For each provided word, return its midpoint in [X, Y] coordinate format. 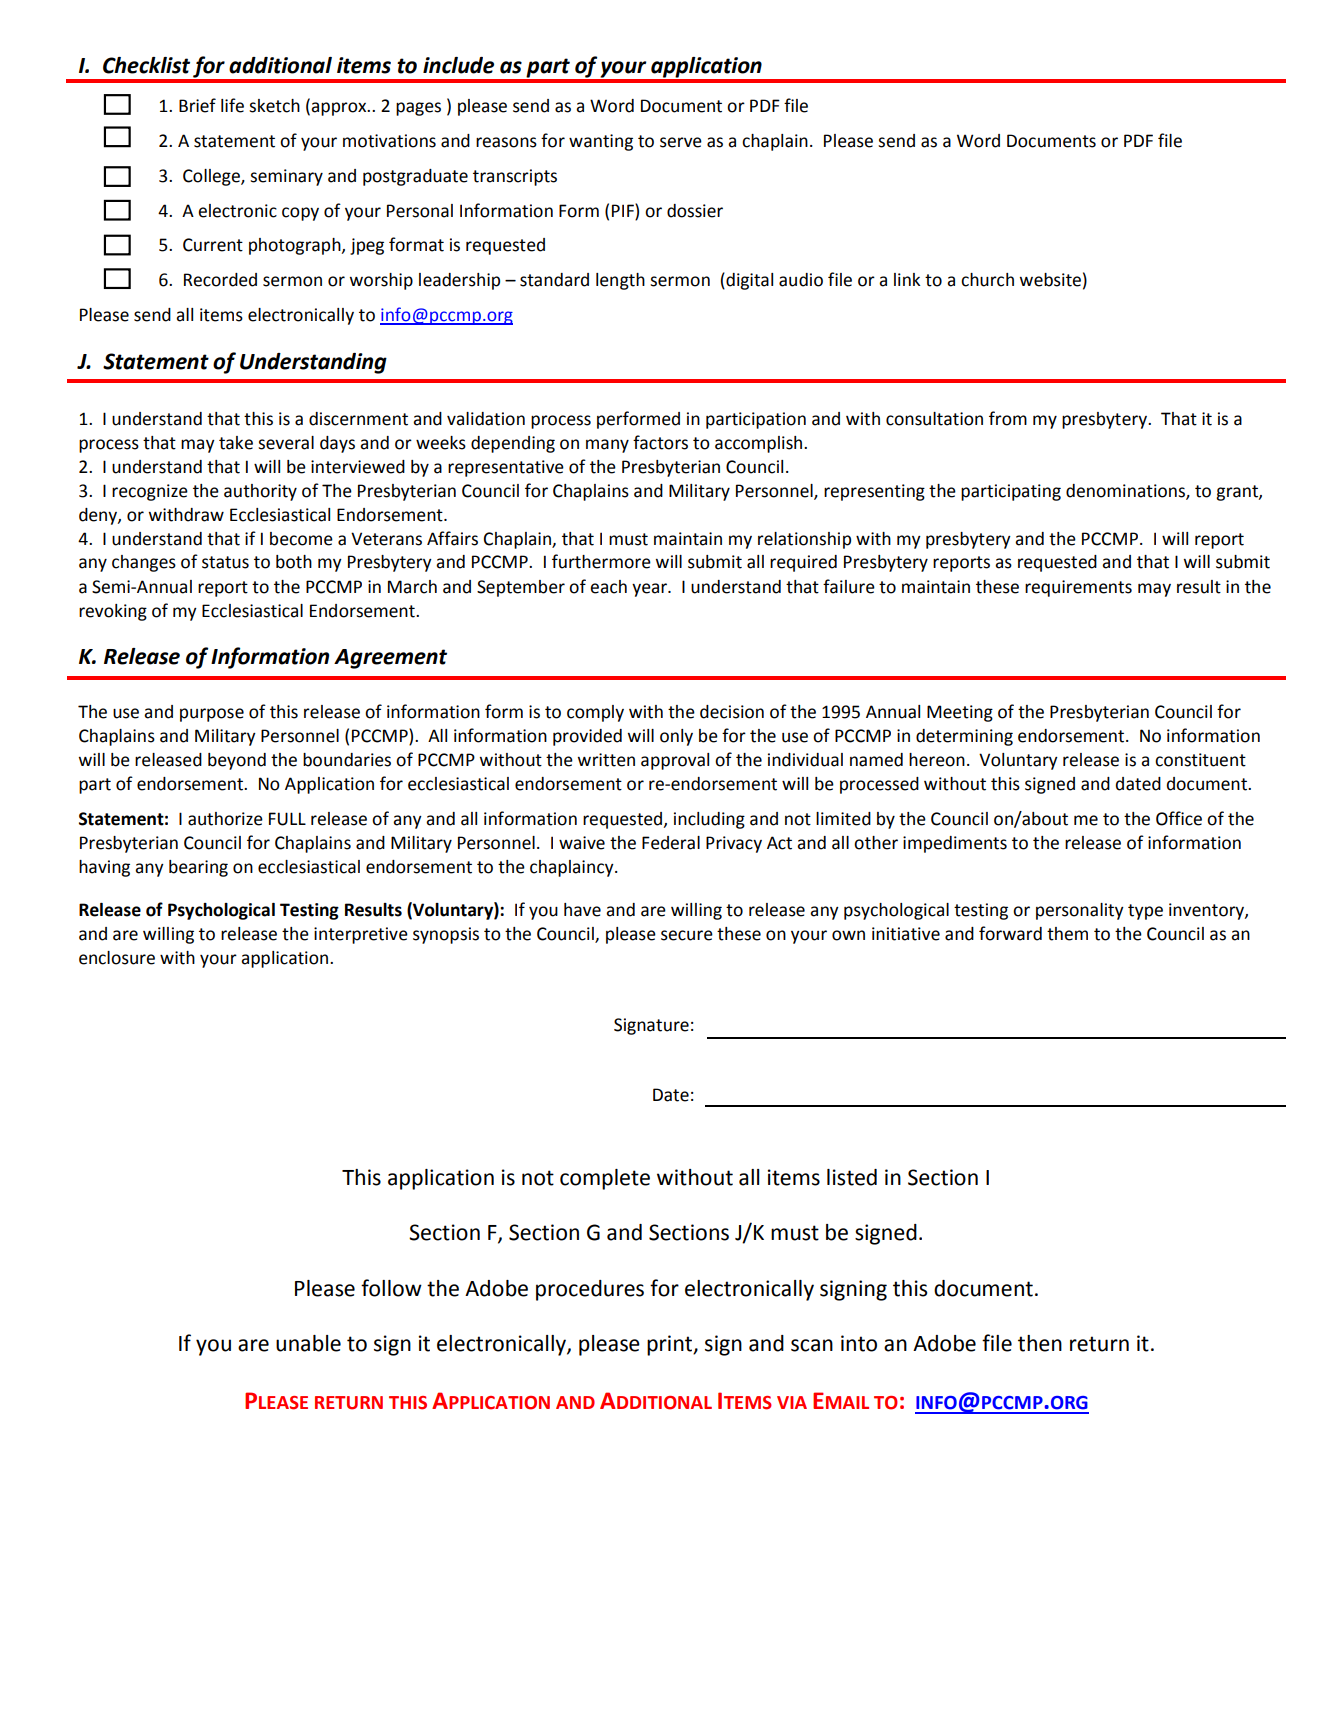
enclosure [117, 958]
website [1050, 280]
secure [687, 935]
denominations [1126, 491]
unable [308, 1343]
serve [681, 142]
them [1067, 934]
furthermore [601, 561]
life [232, 105]
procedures [590, 1290]
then [1040, 1343]
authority [260, 492]
